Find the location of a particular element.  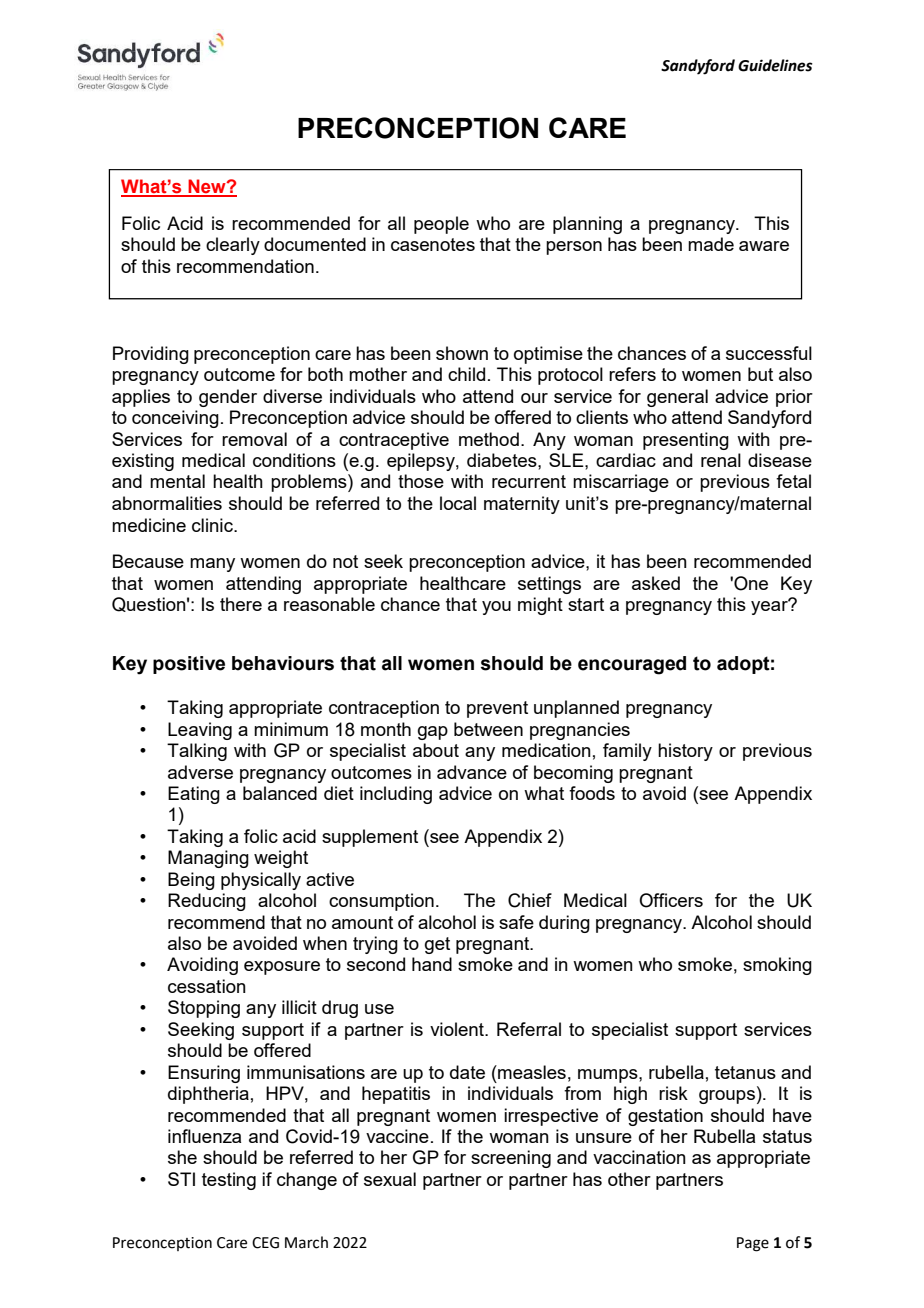

people is located at coordinates (441, 225).
